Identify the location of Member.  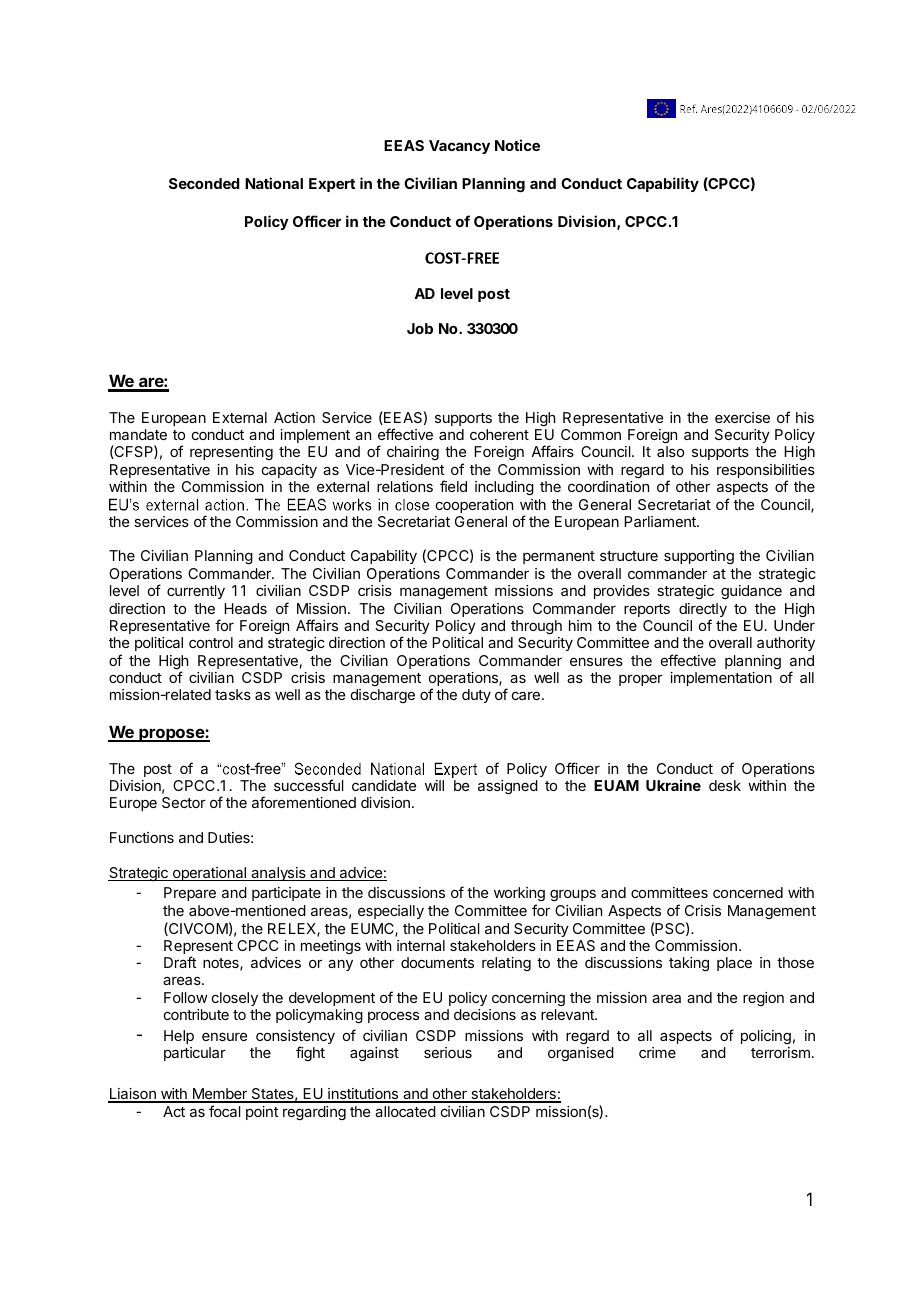
(219, 1095).
